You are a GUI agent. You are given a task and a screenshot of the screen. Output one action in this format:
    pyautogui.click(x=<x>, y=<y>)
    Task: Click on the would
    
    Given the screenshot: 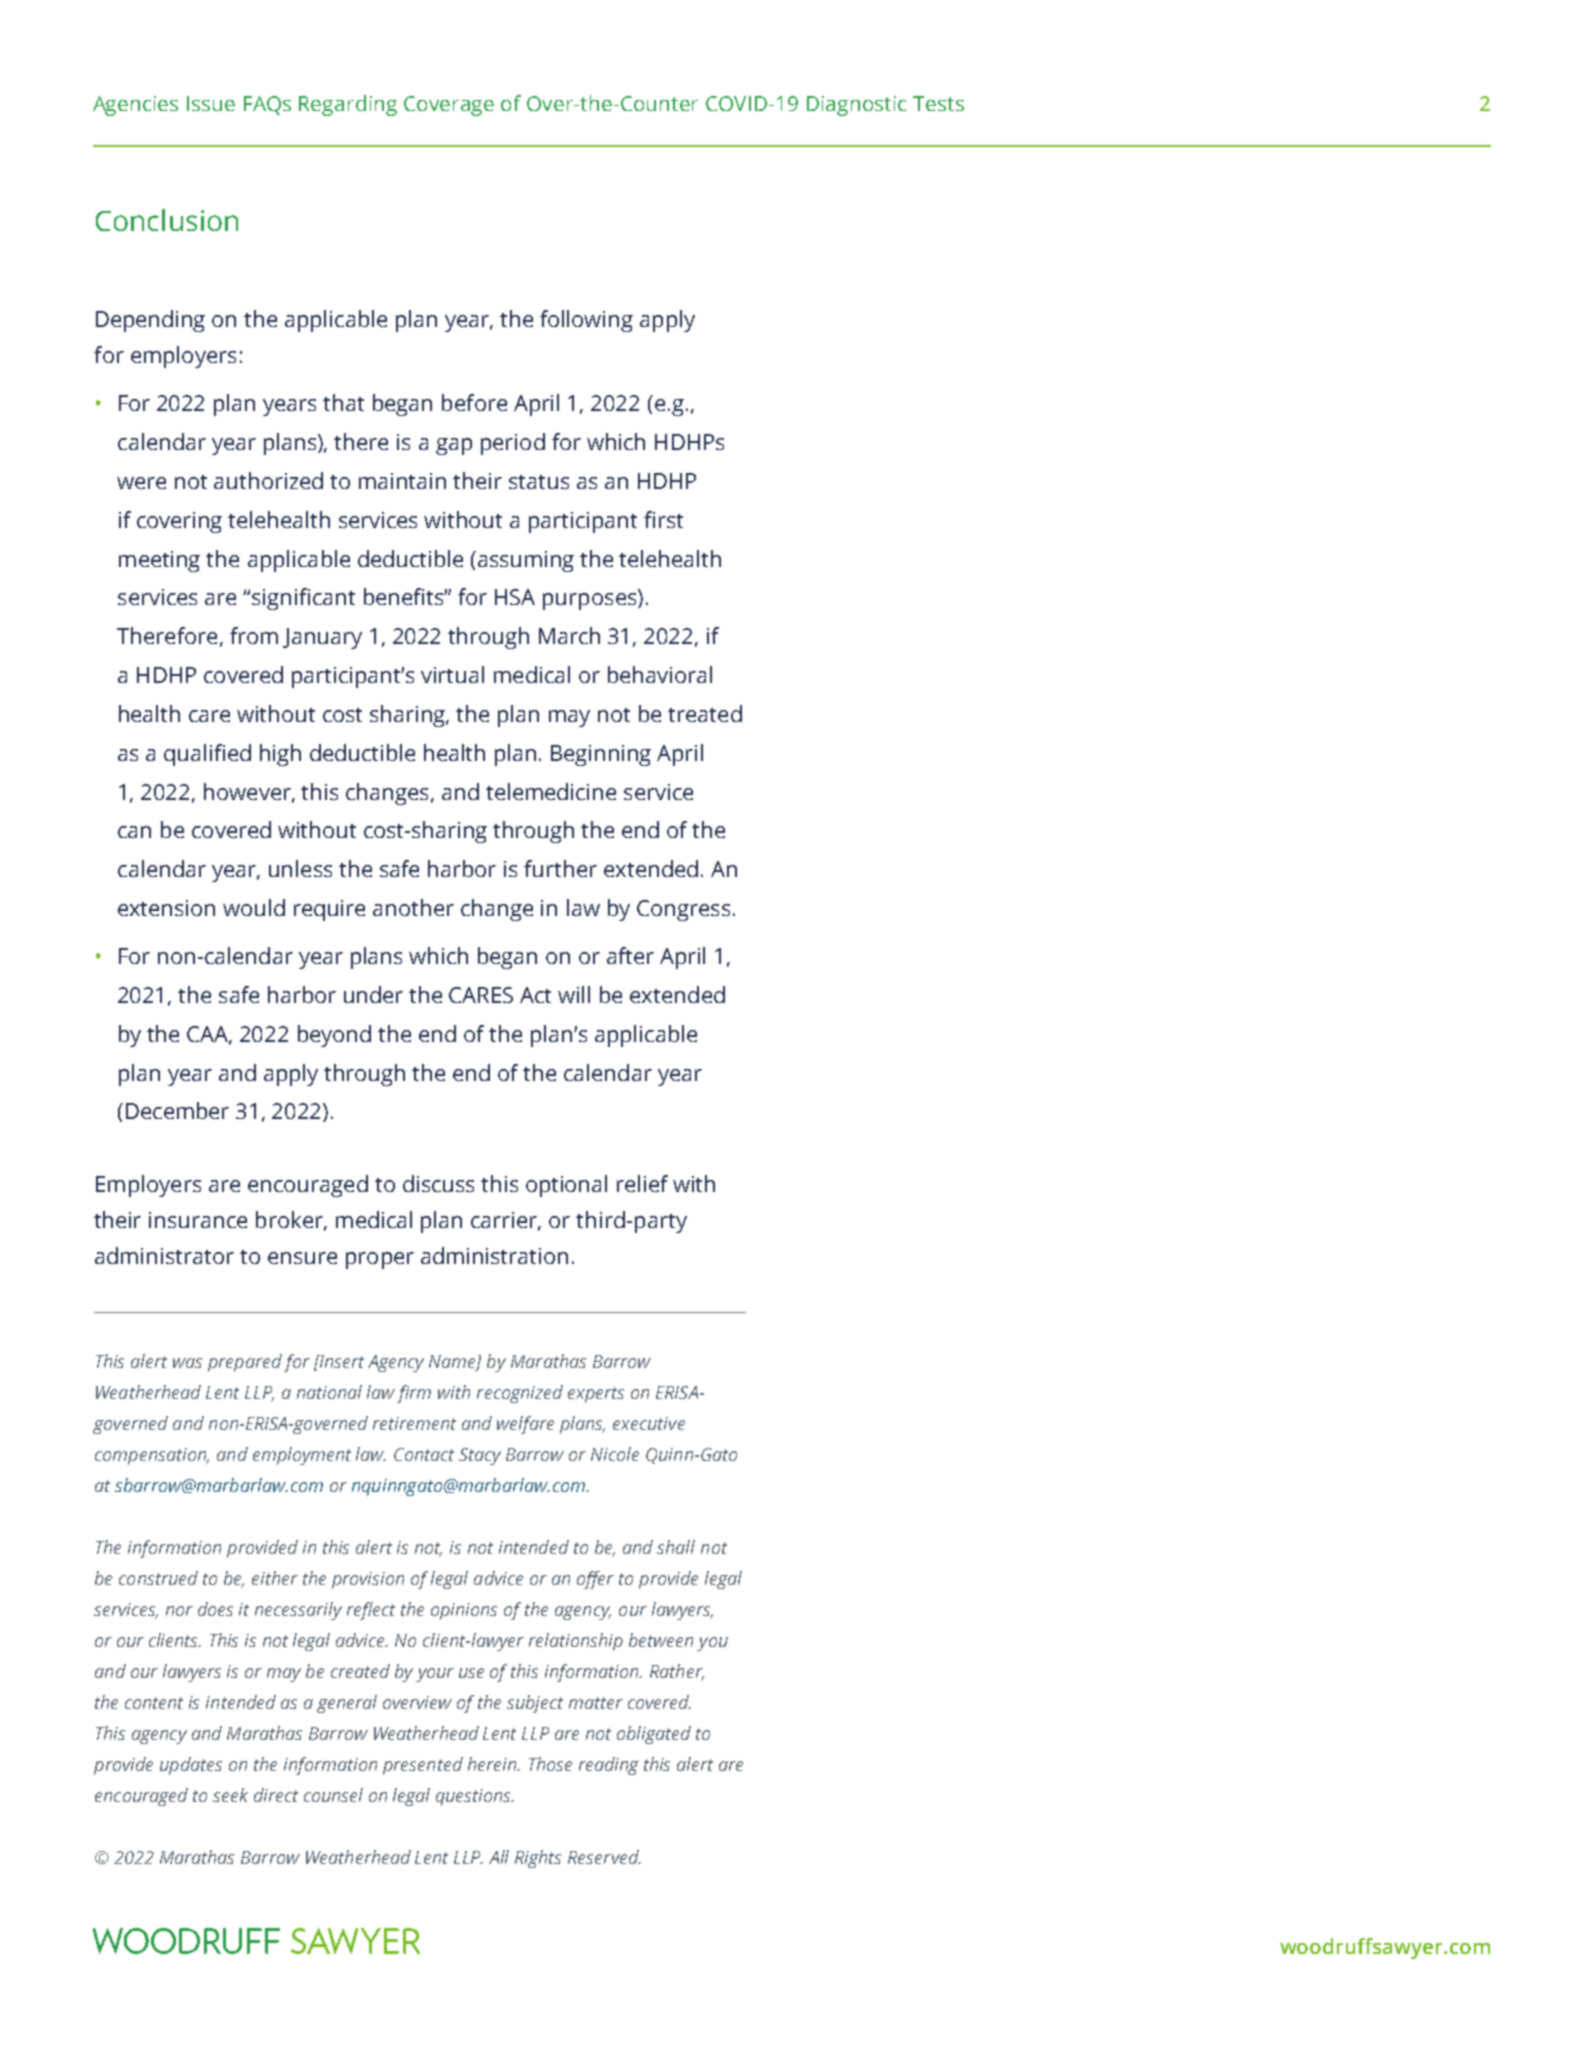 What is the action you would take?
    pyautogui.click(x=254, y=907)
